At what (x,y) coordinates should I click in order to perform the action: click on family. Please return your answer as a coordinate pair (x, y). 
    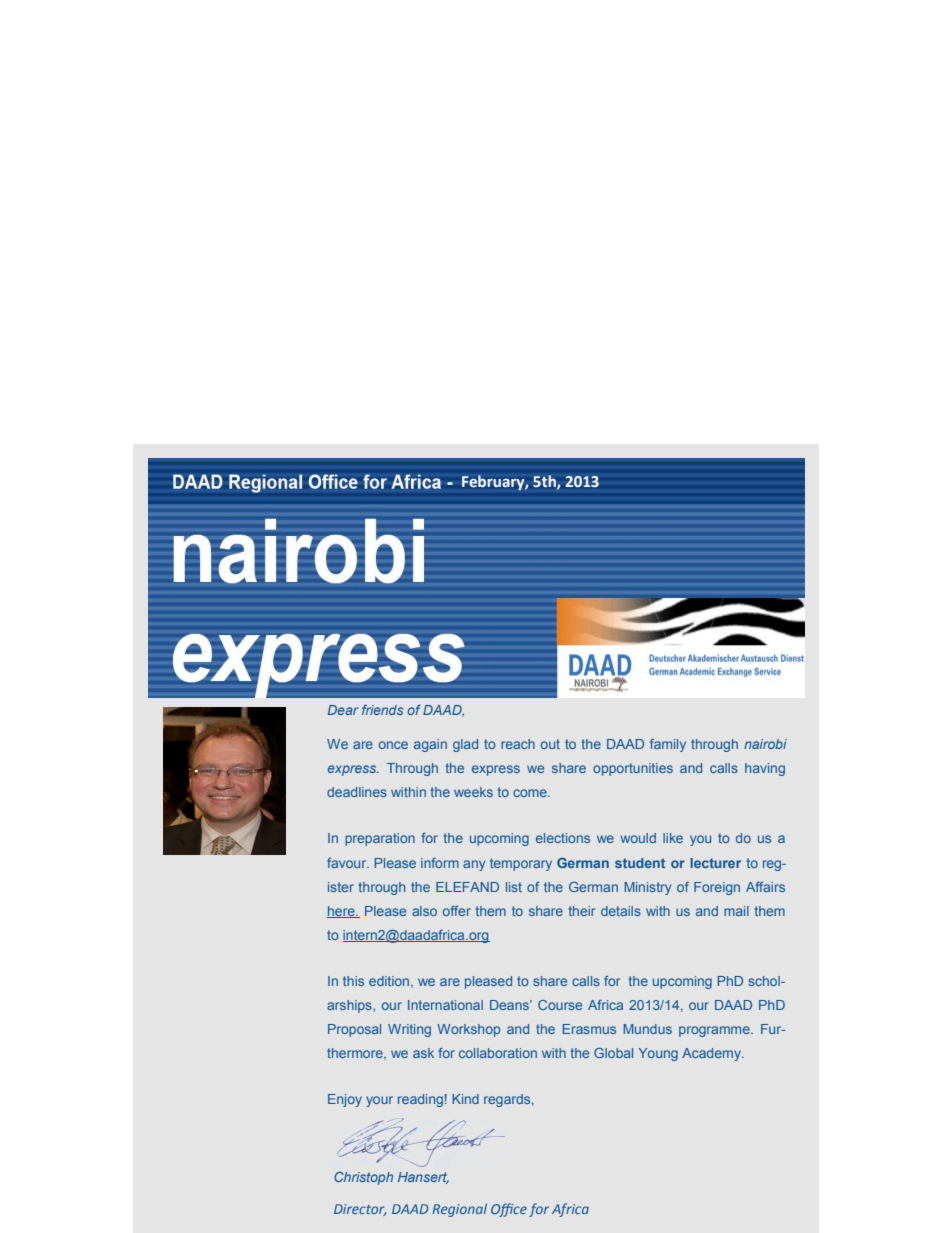
    Looking at the image, I should click on (668, 745).
